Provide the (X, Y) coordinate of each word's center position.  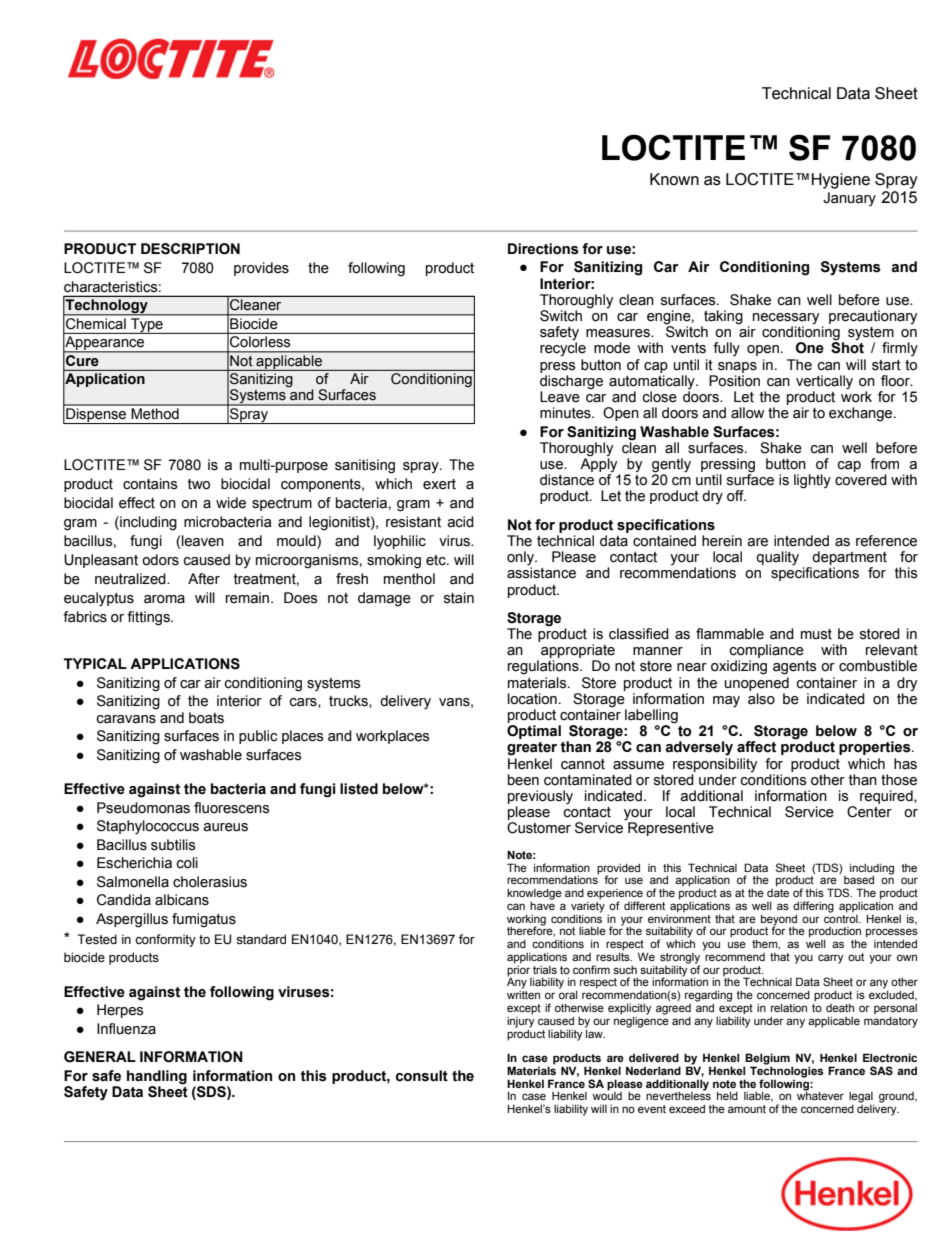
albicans (182, 900)
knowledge (534, 894)
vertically (824, 382)
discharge (571, 382)
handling (157, 1077)
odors (160, 560)
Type (147, 326)
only (521, 559)
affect (756, 747)
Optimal (534, 732)
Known (674, 179)
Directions (543, 249)
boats (206, 718)
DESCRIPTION (190, 249)
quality (777, 558)
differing (813, 908)
